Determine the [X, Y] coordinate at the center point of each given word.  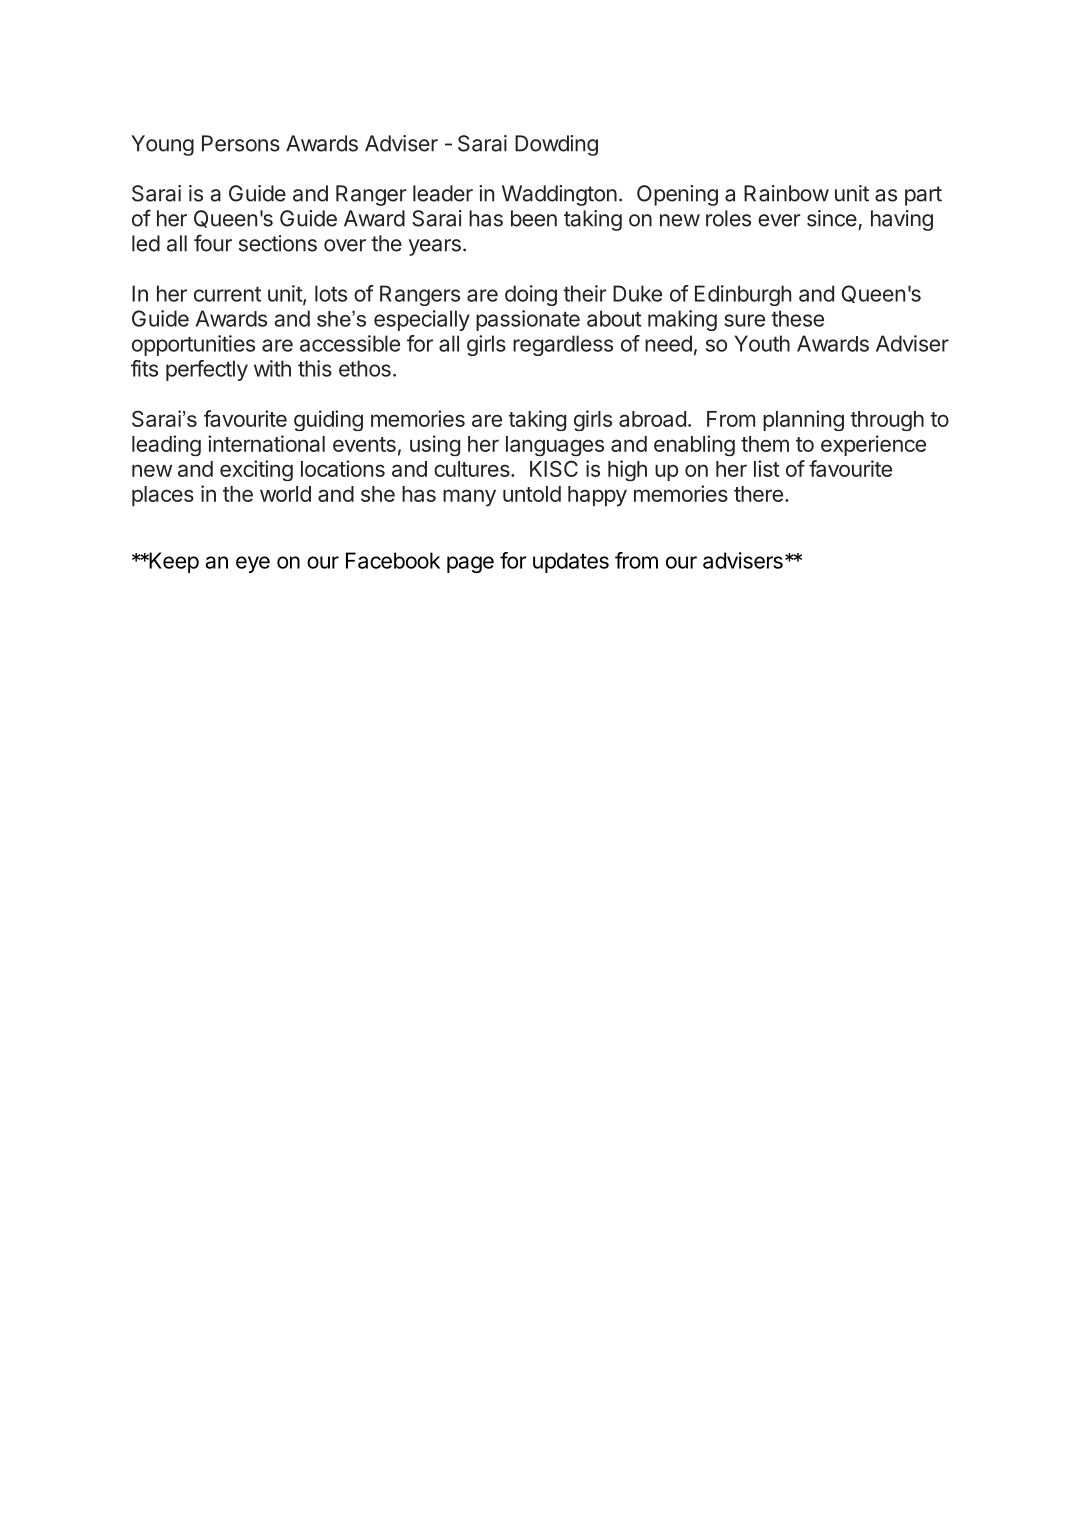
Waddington [559, 195]
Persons [241, 143]
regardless [563, 345]
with [272, 368]
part [923, 196]
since [832, 218]
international [266, 443]
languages [555, 446]
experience [873, 445]
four [213, 243]
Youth [762, 343]
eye [253, 564]
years [435, 247]
